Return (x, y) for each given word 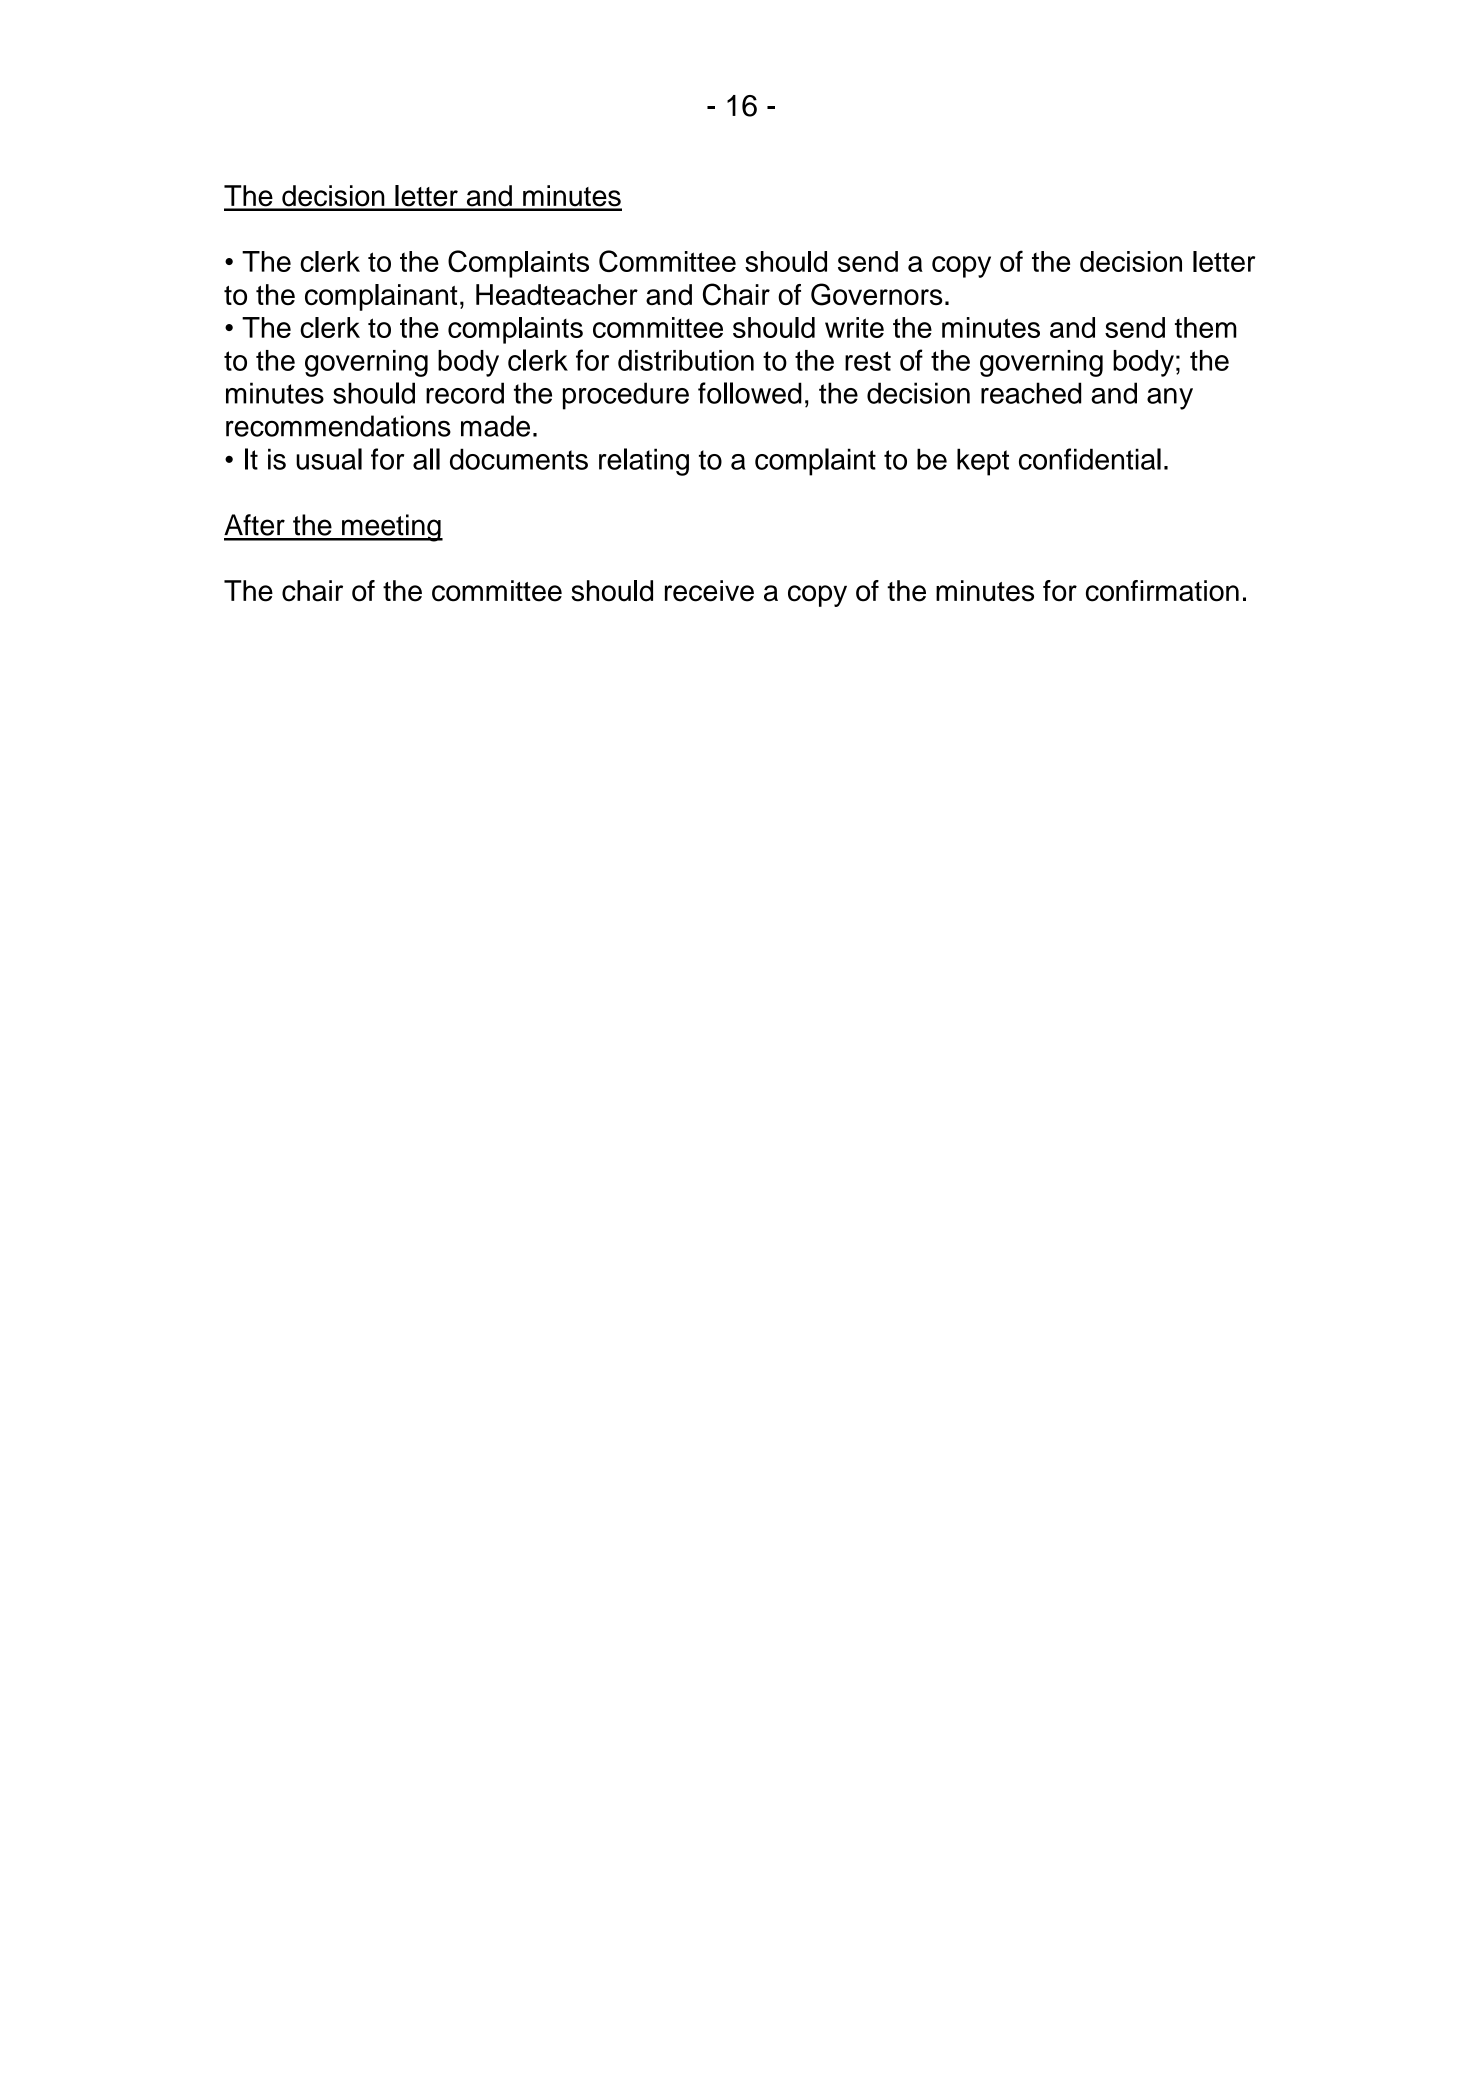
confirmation (1162, 591)
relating (644, 462)
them (1206, 327)
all (426, 459)
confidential (1090, 459)
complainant (381, 297)
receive (709, 591)
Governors (877, 294)
